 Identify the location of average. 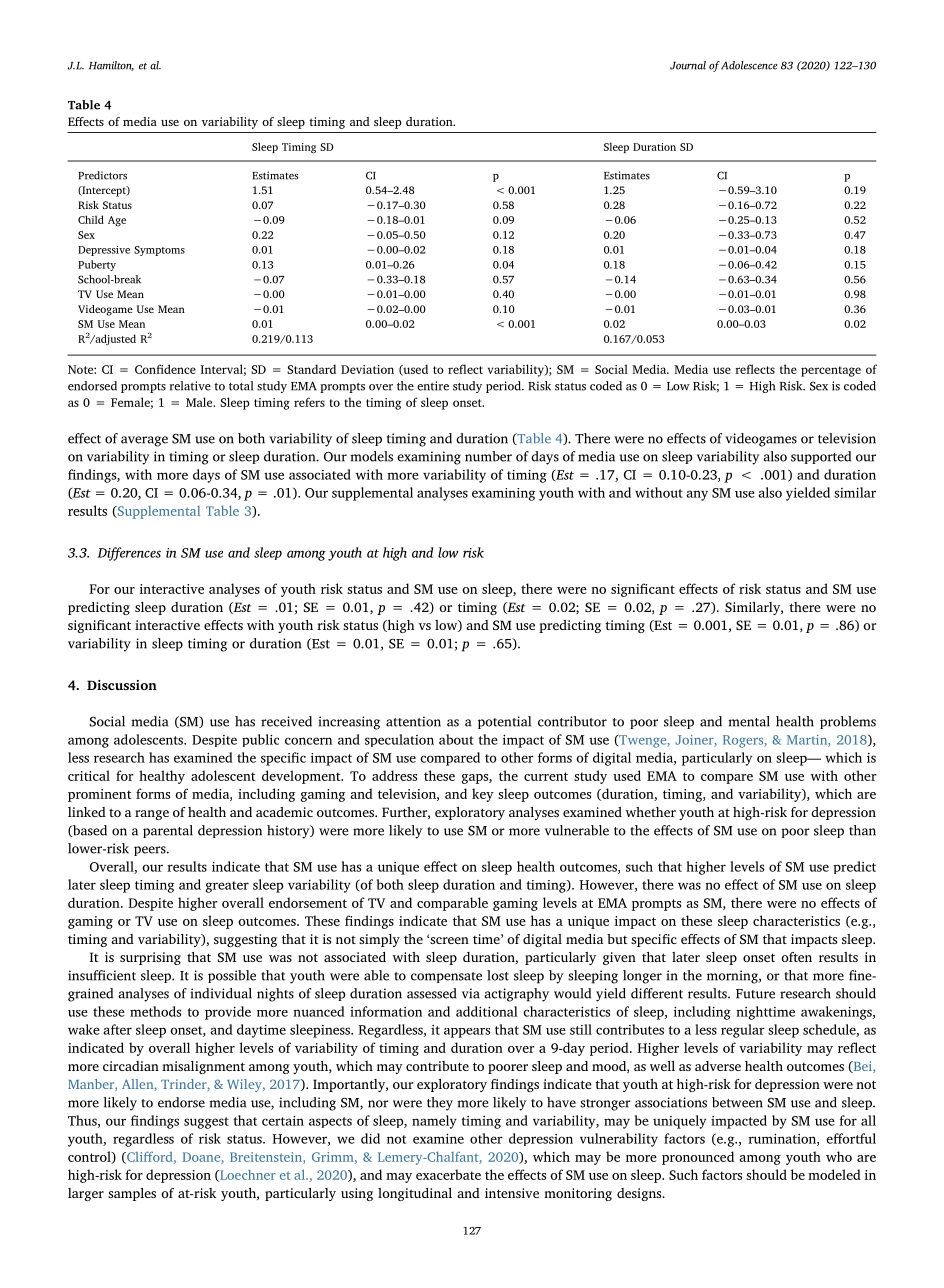
(144, 441).
